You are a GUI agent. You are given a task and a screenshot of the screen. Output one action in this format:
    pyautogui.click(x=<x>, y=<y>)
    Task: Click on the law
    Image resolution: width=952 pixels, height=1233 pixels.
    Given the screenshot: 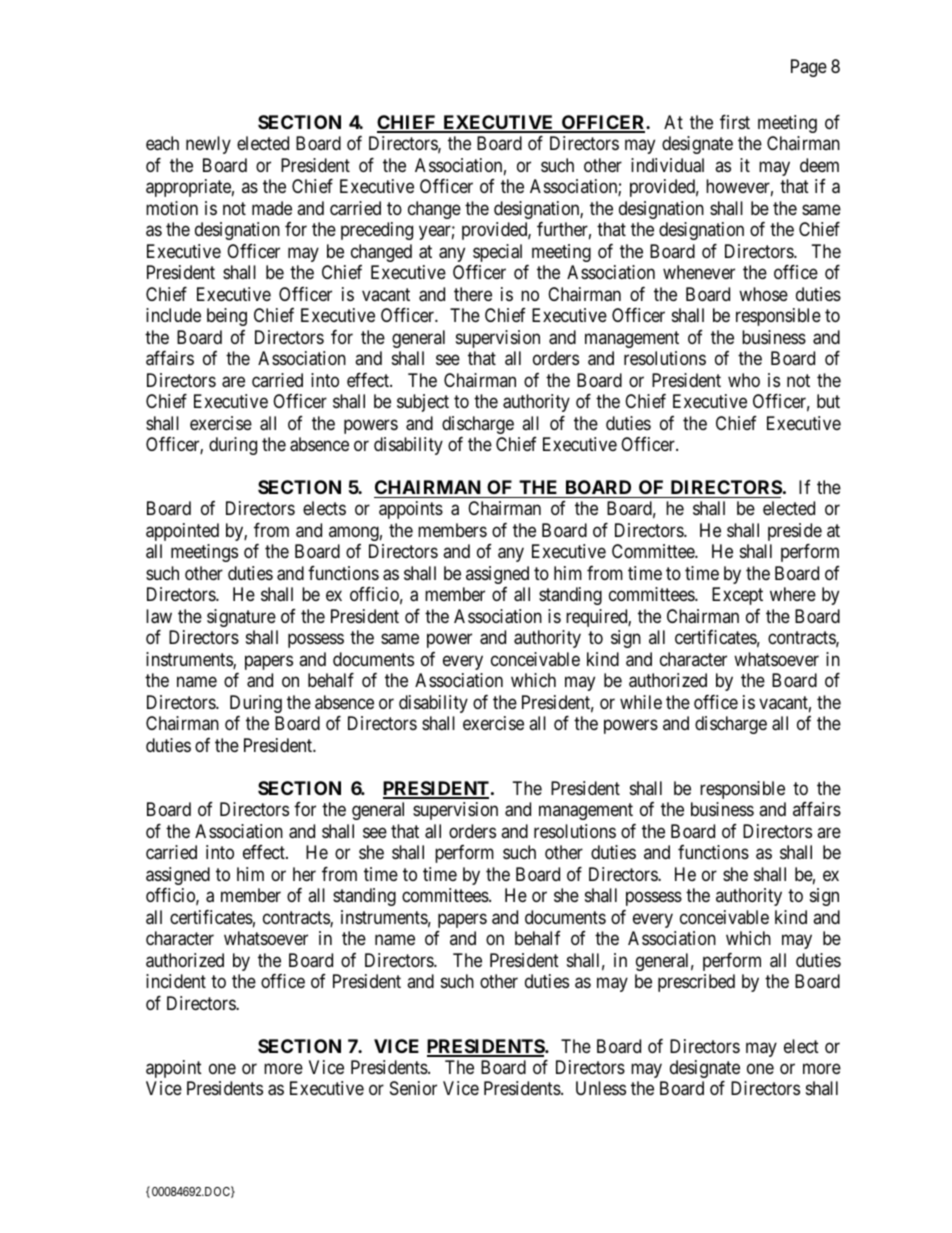 What is the action you would take?
    pyautogui.click(x=159, y=616)
